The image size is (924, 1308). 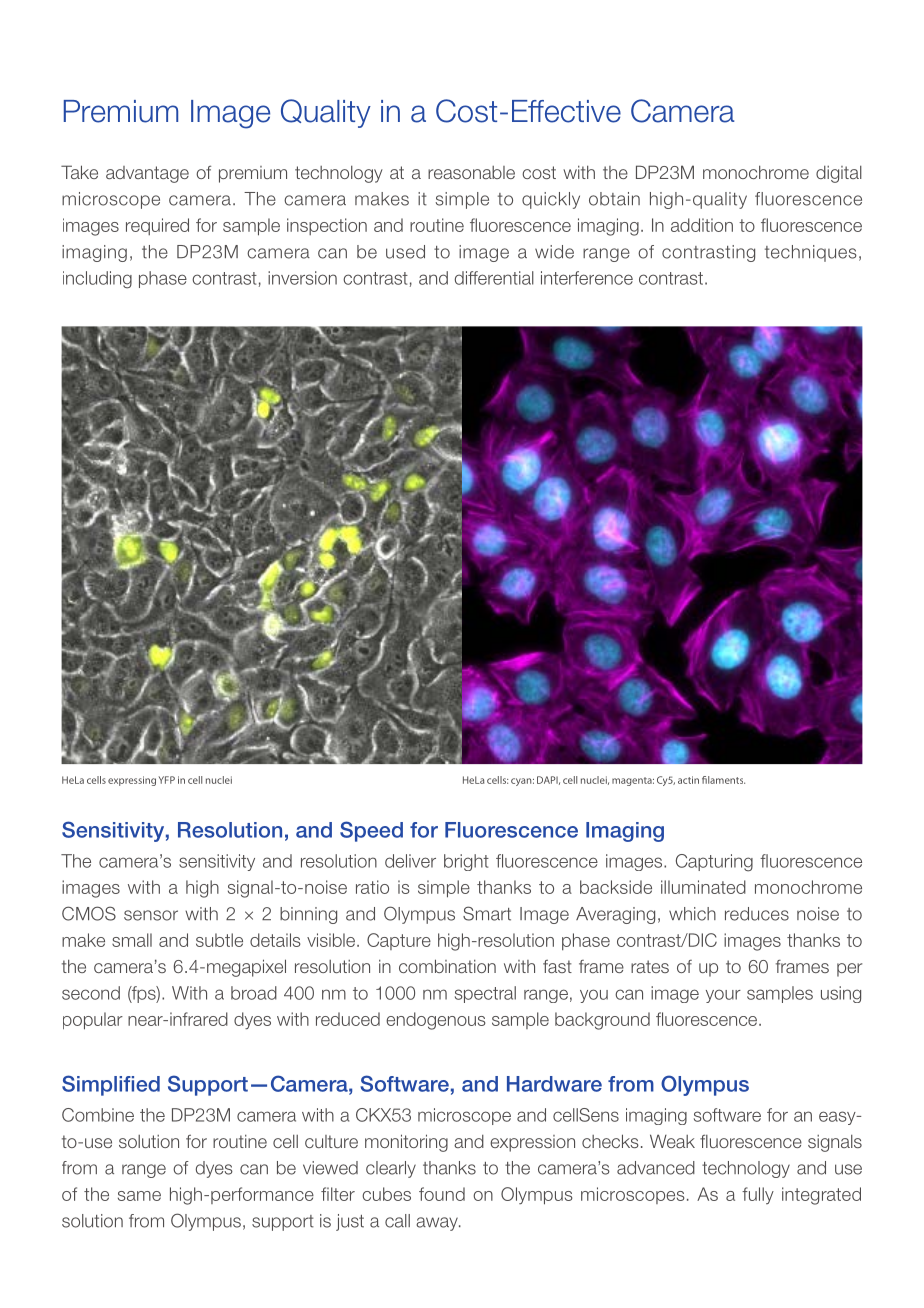 I want to click on found, so click(x=442, y=1194).
